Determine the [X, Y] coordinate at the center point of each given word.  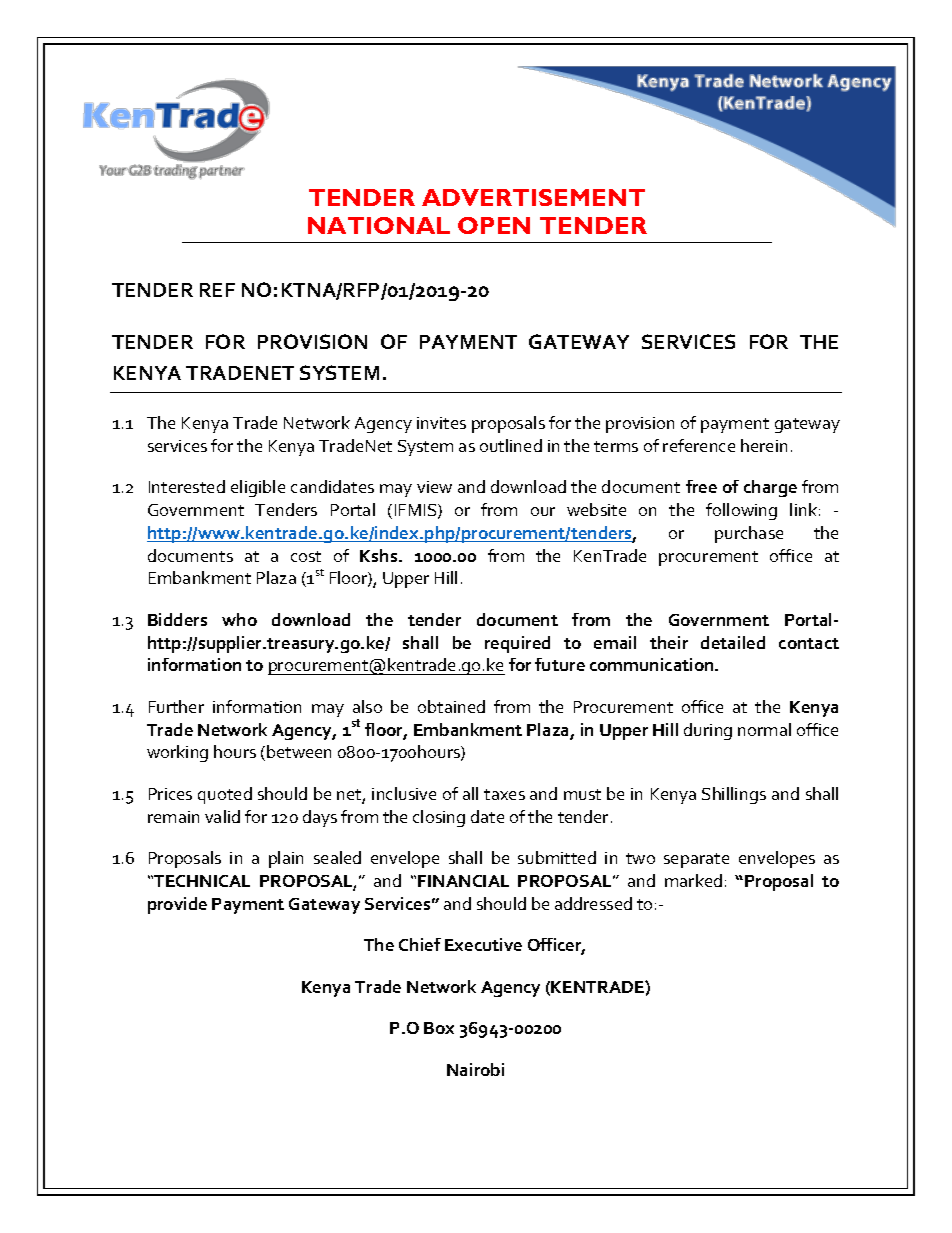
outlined [511, 445]
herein [764, 445]
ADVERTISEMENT [533, 197]
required [517, 644]
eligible [258, 488]
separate [696, 860]
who [239, 619]
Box [439, 1028]
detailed [733, 642]
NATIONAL [379, 225]
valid [222, 816]
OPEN [494, 225]
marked [693, 880]
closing [439, 818]
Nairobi [475, 1069]
